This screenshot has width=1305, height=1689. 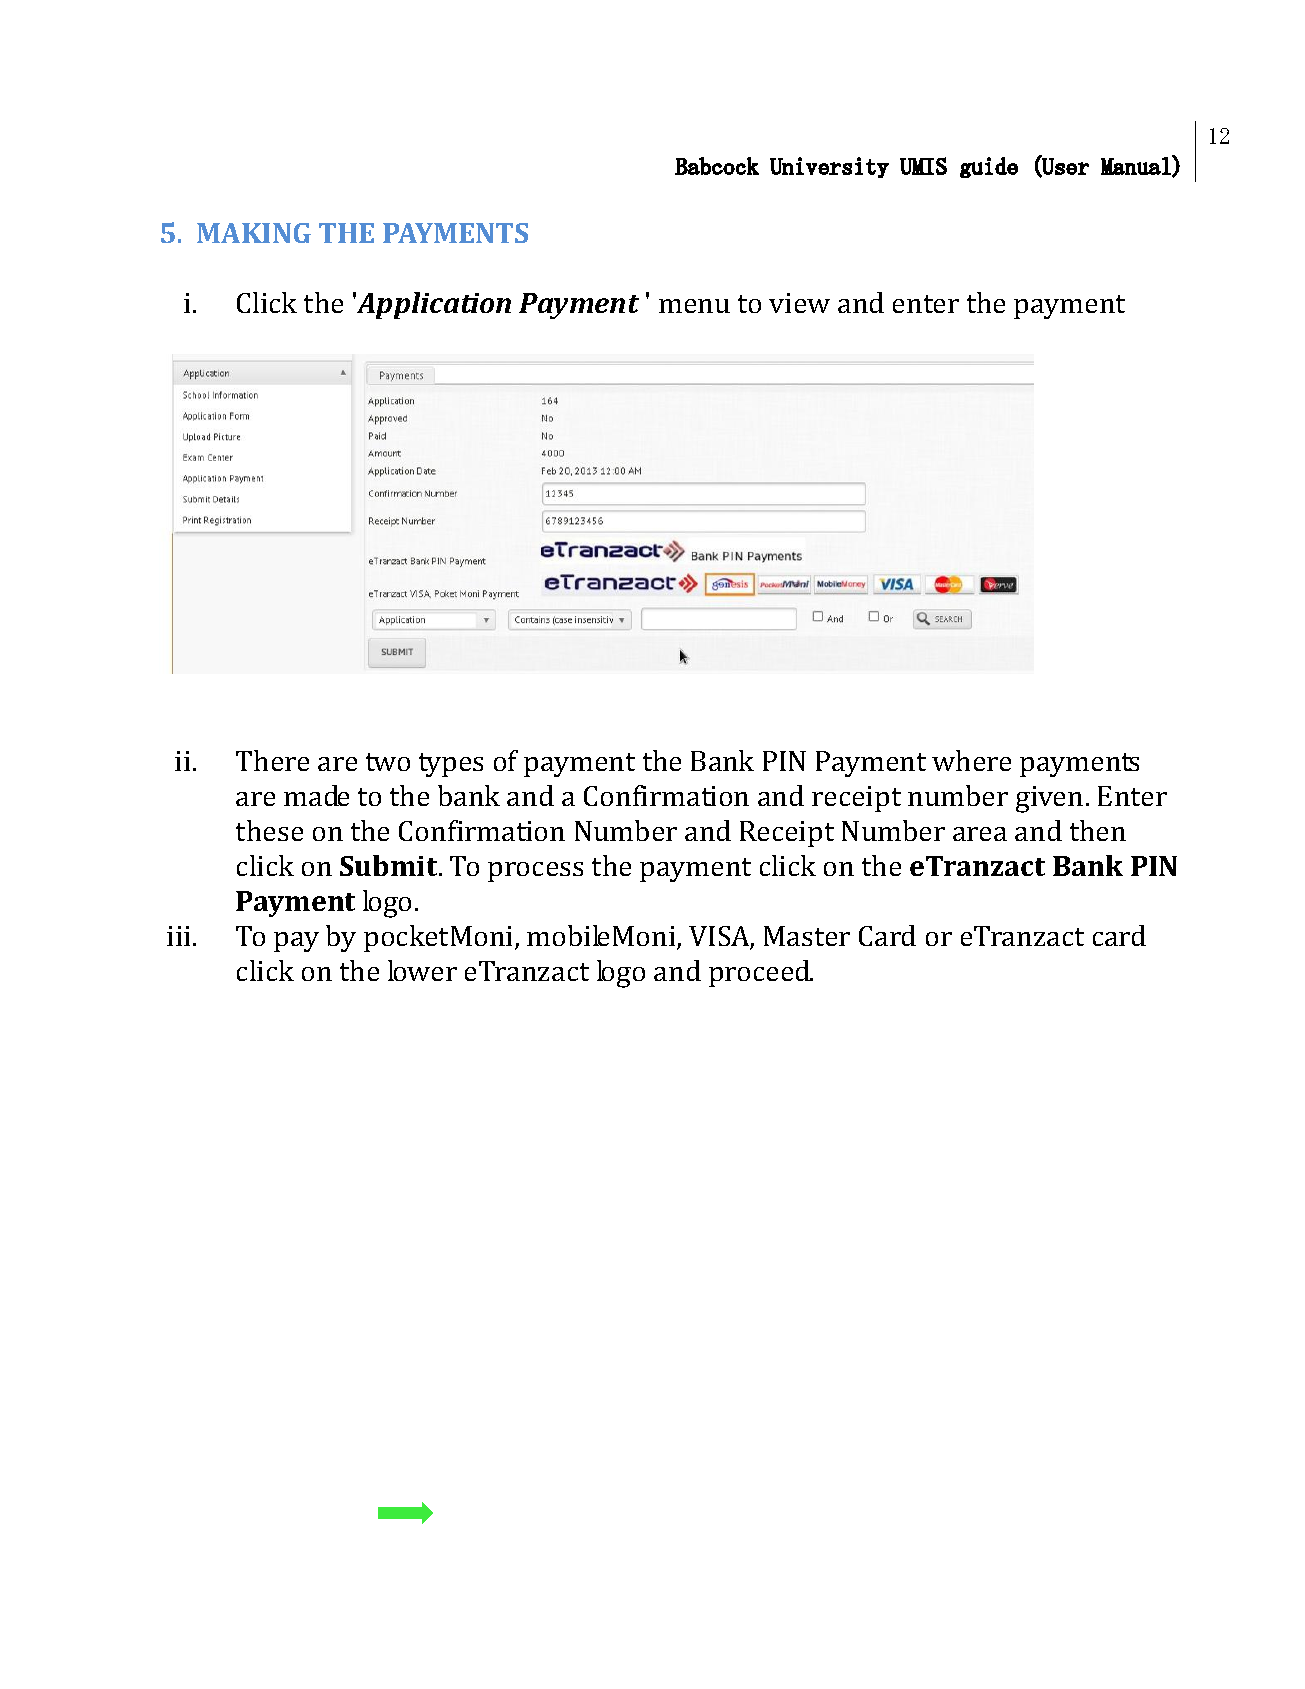 What do you see at coordinates (254, 233) in the screenshot?
I see `MAKING` at bounding box center [254, 233].
